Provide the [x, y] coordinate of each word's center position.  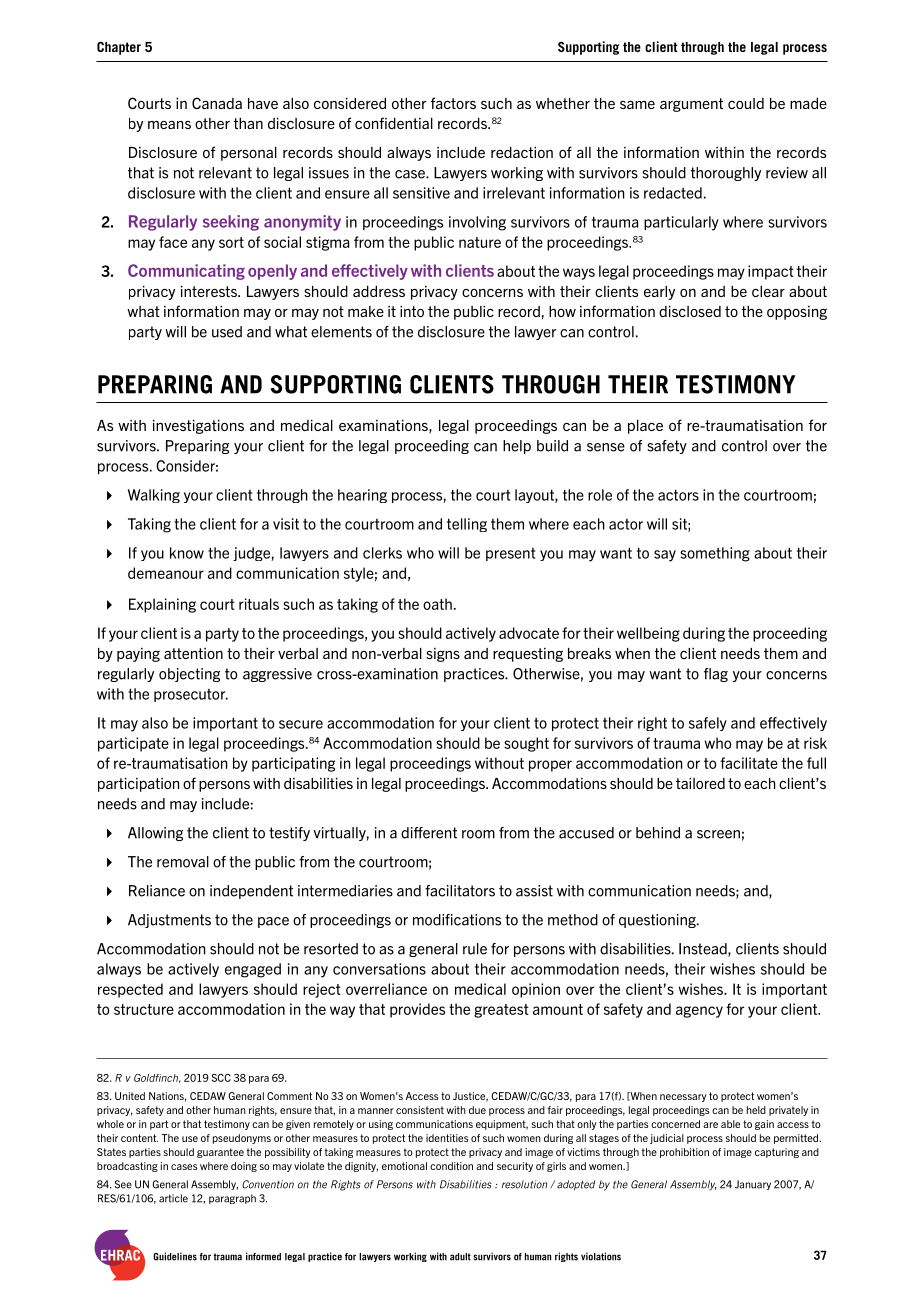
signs [443, 655]
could [746, 103]
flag [716, 675]
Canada [217, 103]
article [173, 1198]
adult [460, 1257]
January [753, 1185]
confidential [394, 123]
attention [193, 653]
